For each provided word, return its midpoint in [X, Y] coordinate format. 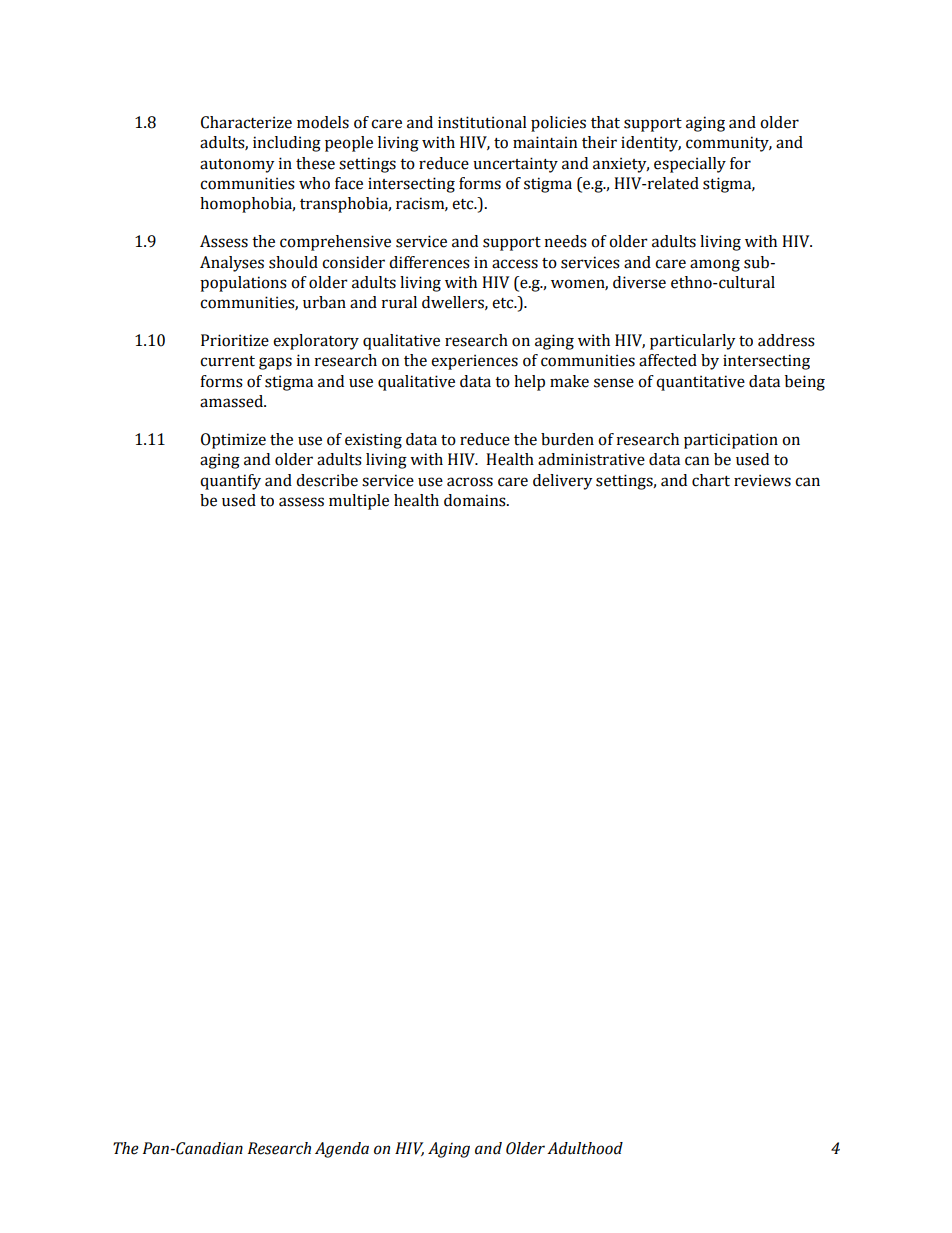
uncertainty [515, 165]
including [287, 144]
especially [690, 165]
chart [711, 480]
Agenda [342, 1150]
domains [476, 500]
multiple [359, 502]
